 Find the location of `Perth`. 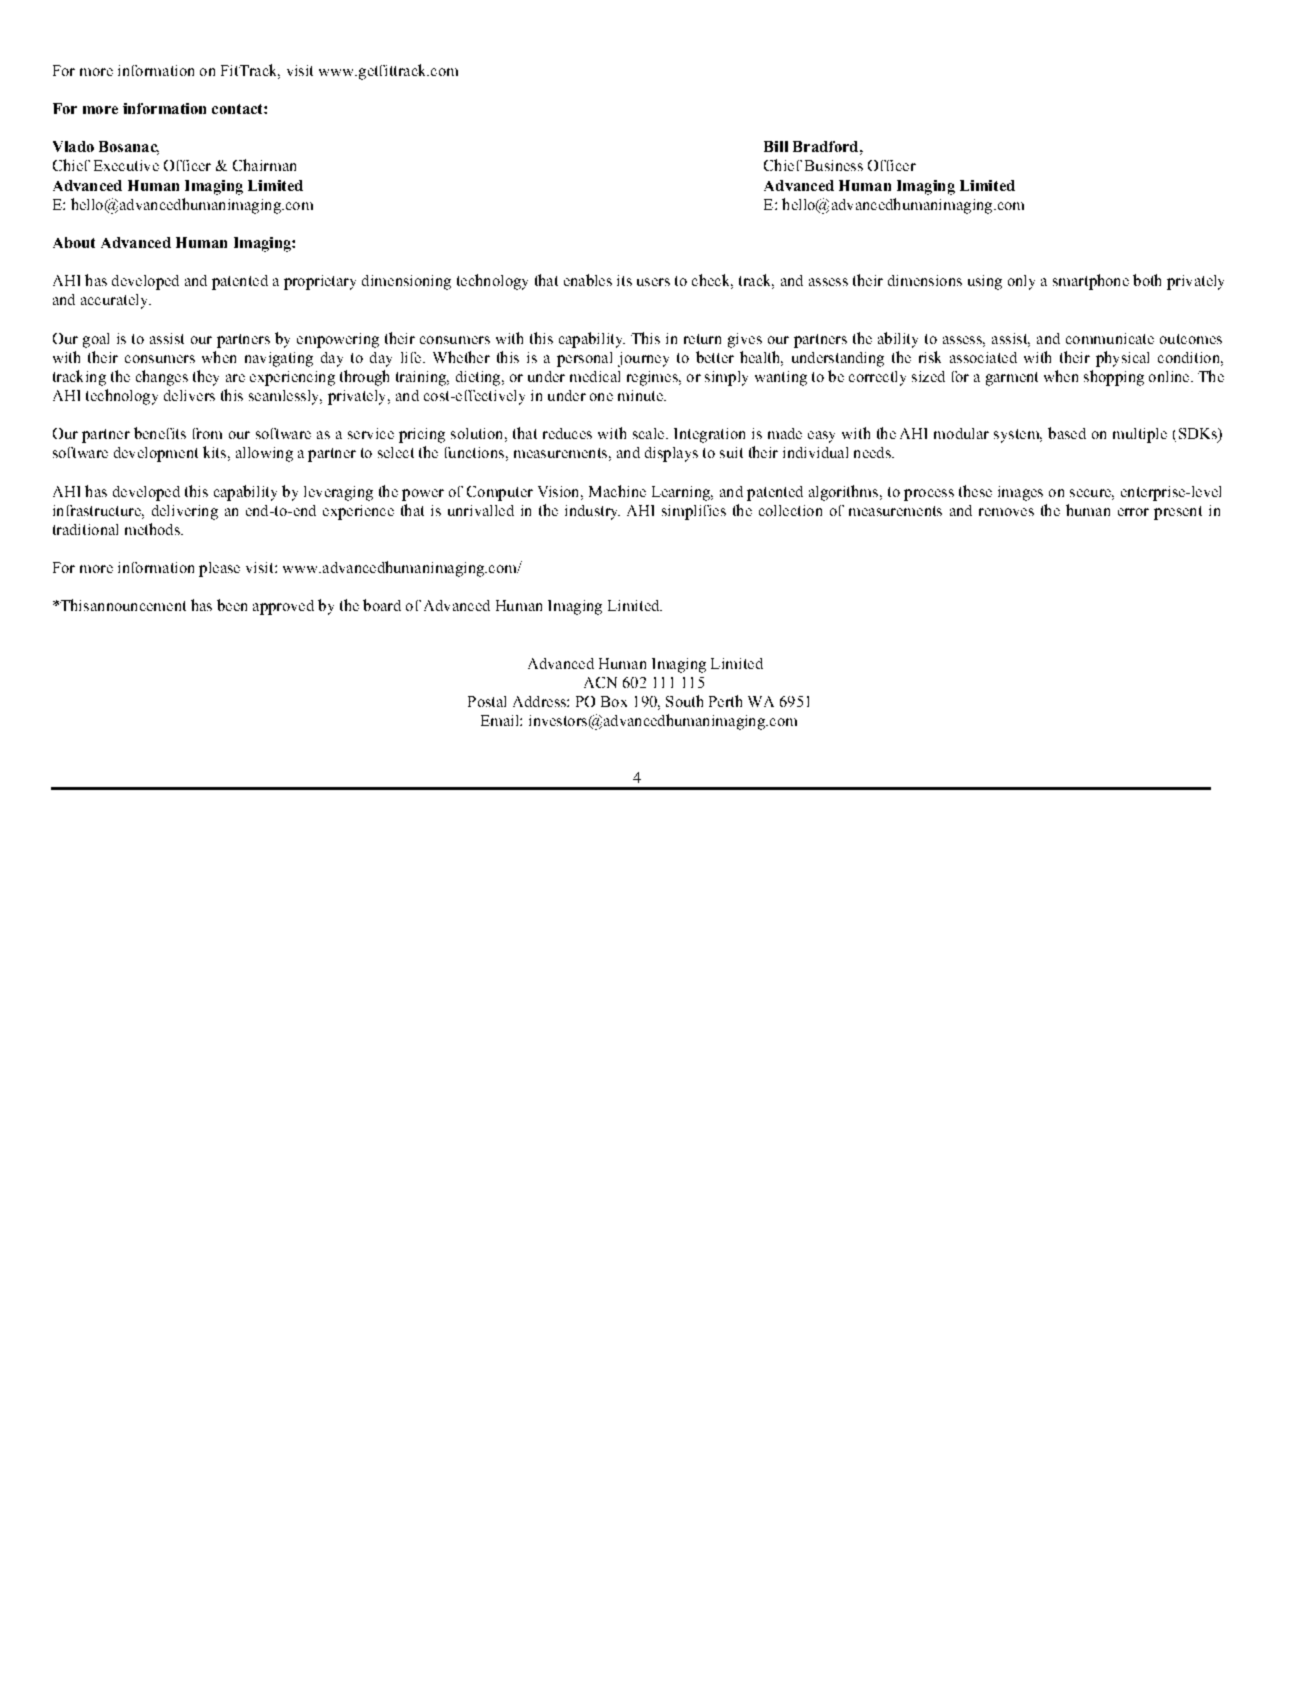

Perth is located at coordinates (725, 701).
